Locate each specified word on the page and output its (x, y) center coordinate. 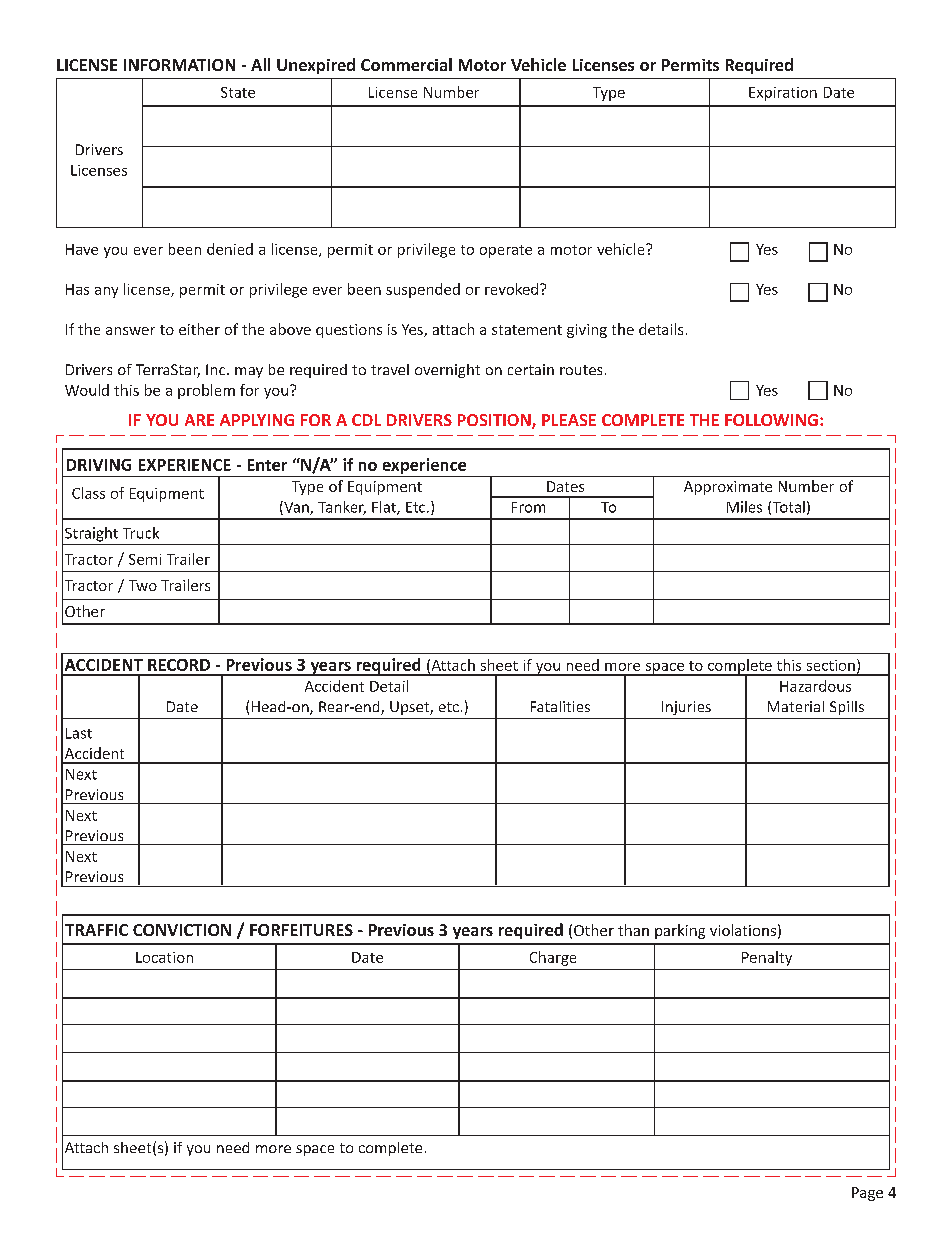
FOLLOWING (771, 420)
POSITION (495, 421)
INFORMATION (179, 65)
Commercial (406, 64)
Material (796, 706)
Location (164, 957)
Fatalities (560, 706)
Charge (553, 958)
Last (79, 733)
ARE (199, 420)
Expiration (783, 94)
